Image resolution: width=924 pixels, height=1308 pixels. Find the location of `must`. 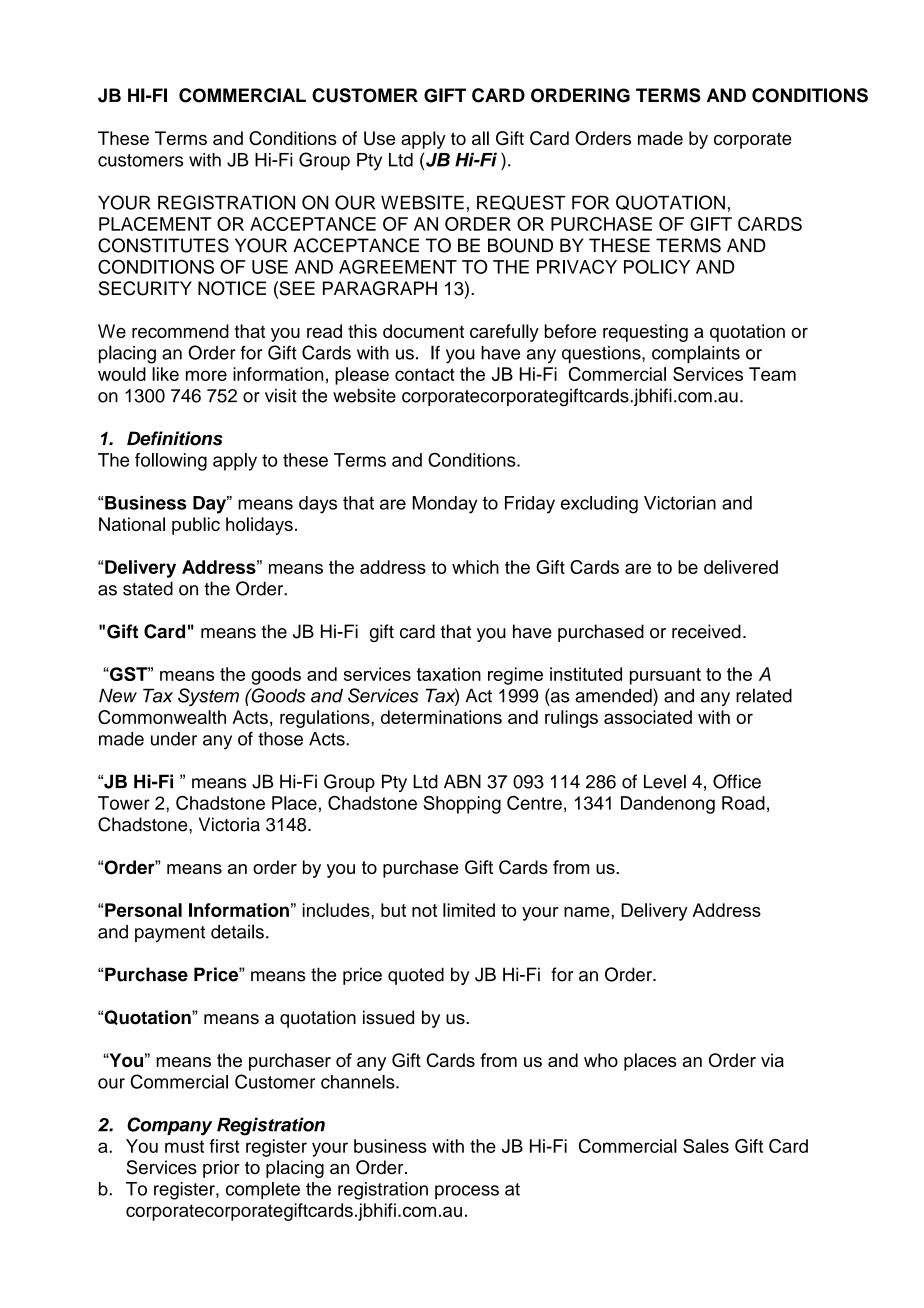

must is located at coordinates (184, 1146).
